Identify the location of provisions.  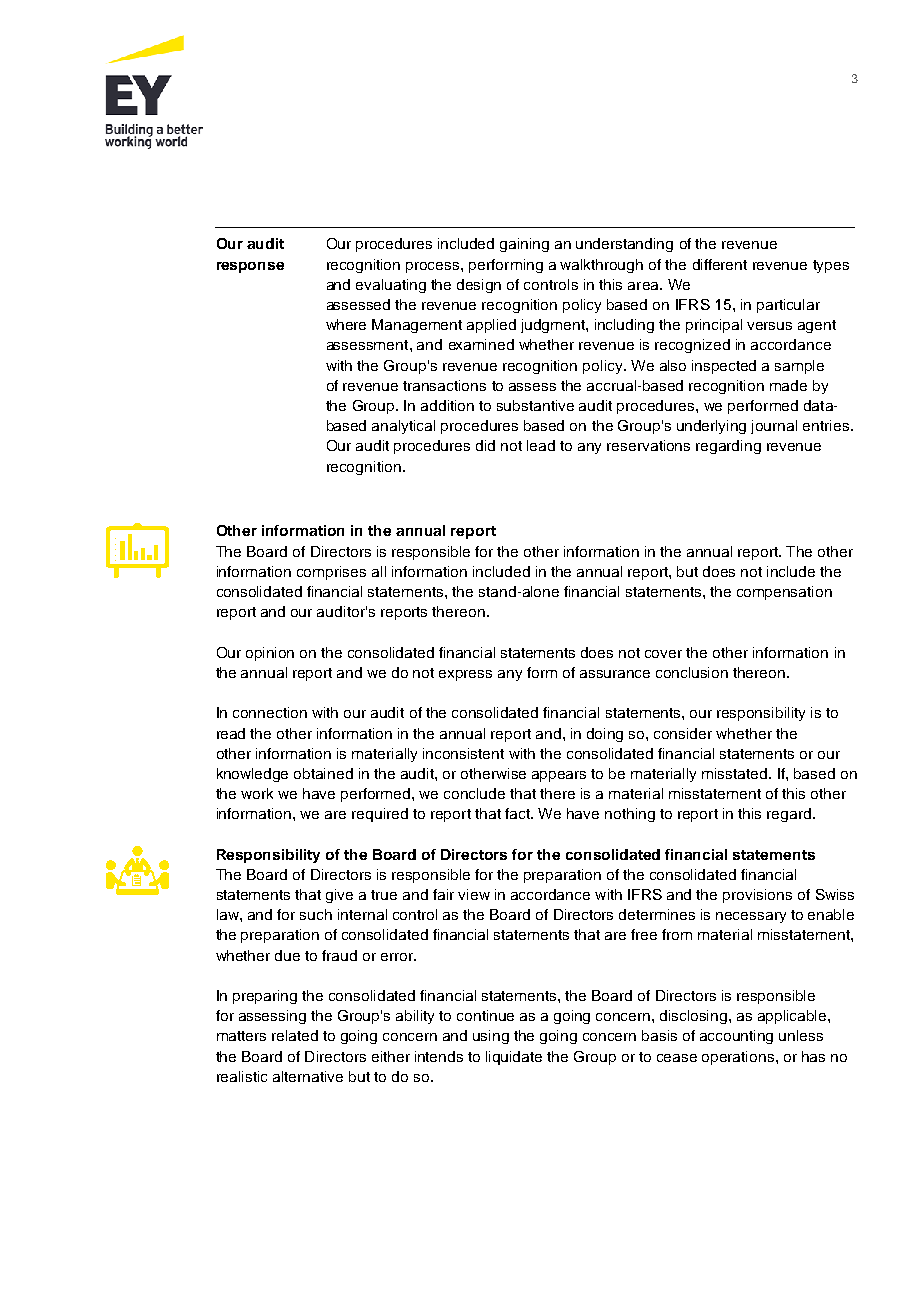
(757, 896).
